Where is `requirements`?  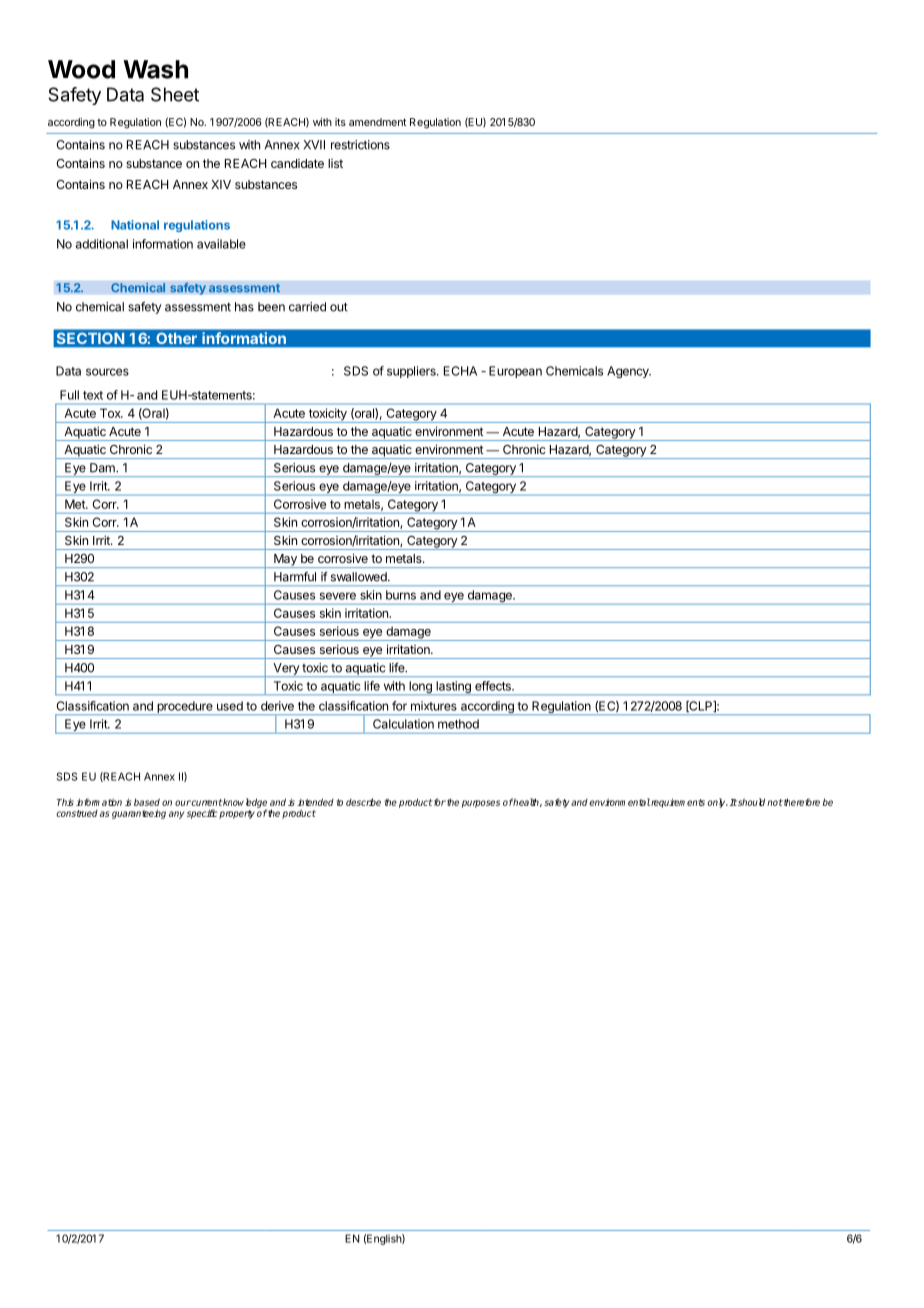
requirements is located at coordinates (678, 803).
